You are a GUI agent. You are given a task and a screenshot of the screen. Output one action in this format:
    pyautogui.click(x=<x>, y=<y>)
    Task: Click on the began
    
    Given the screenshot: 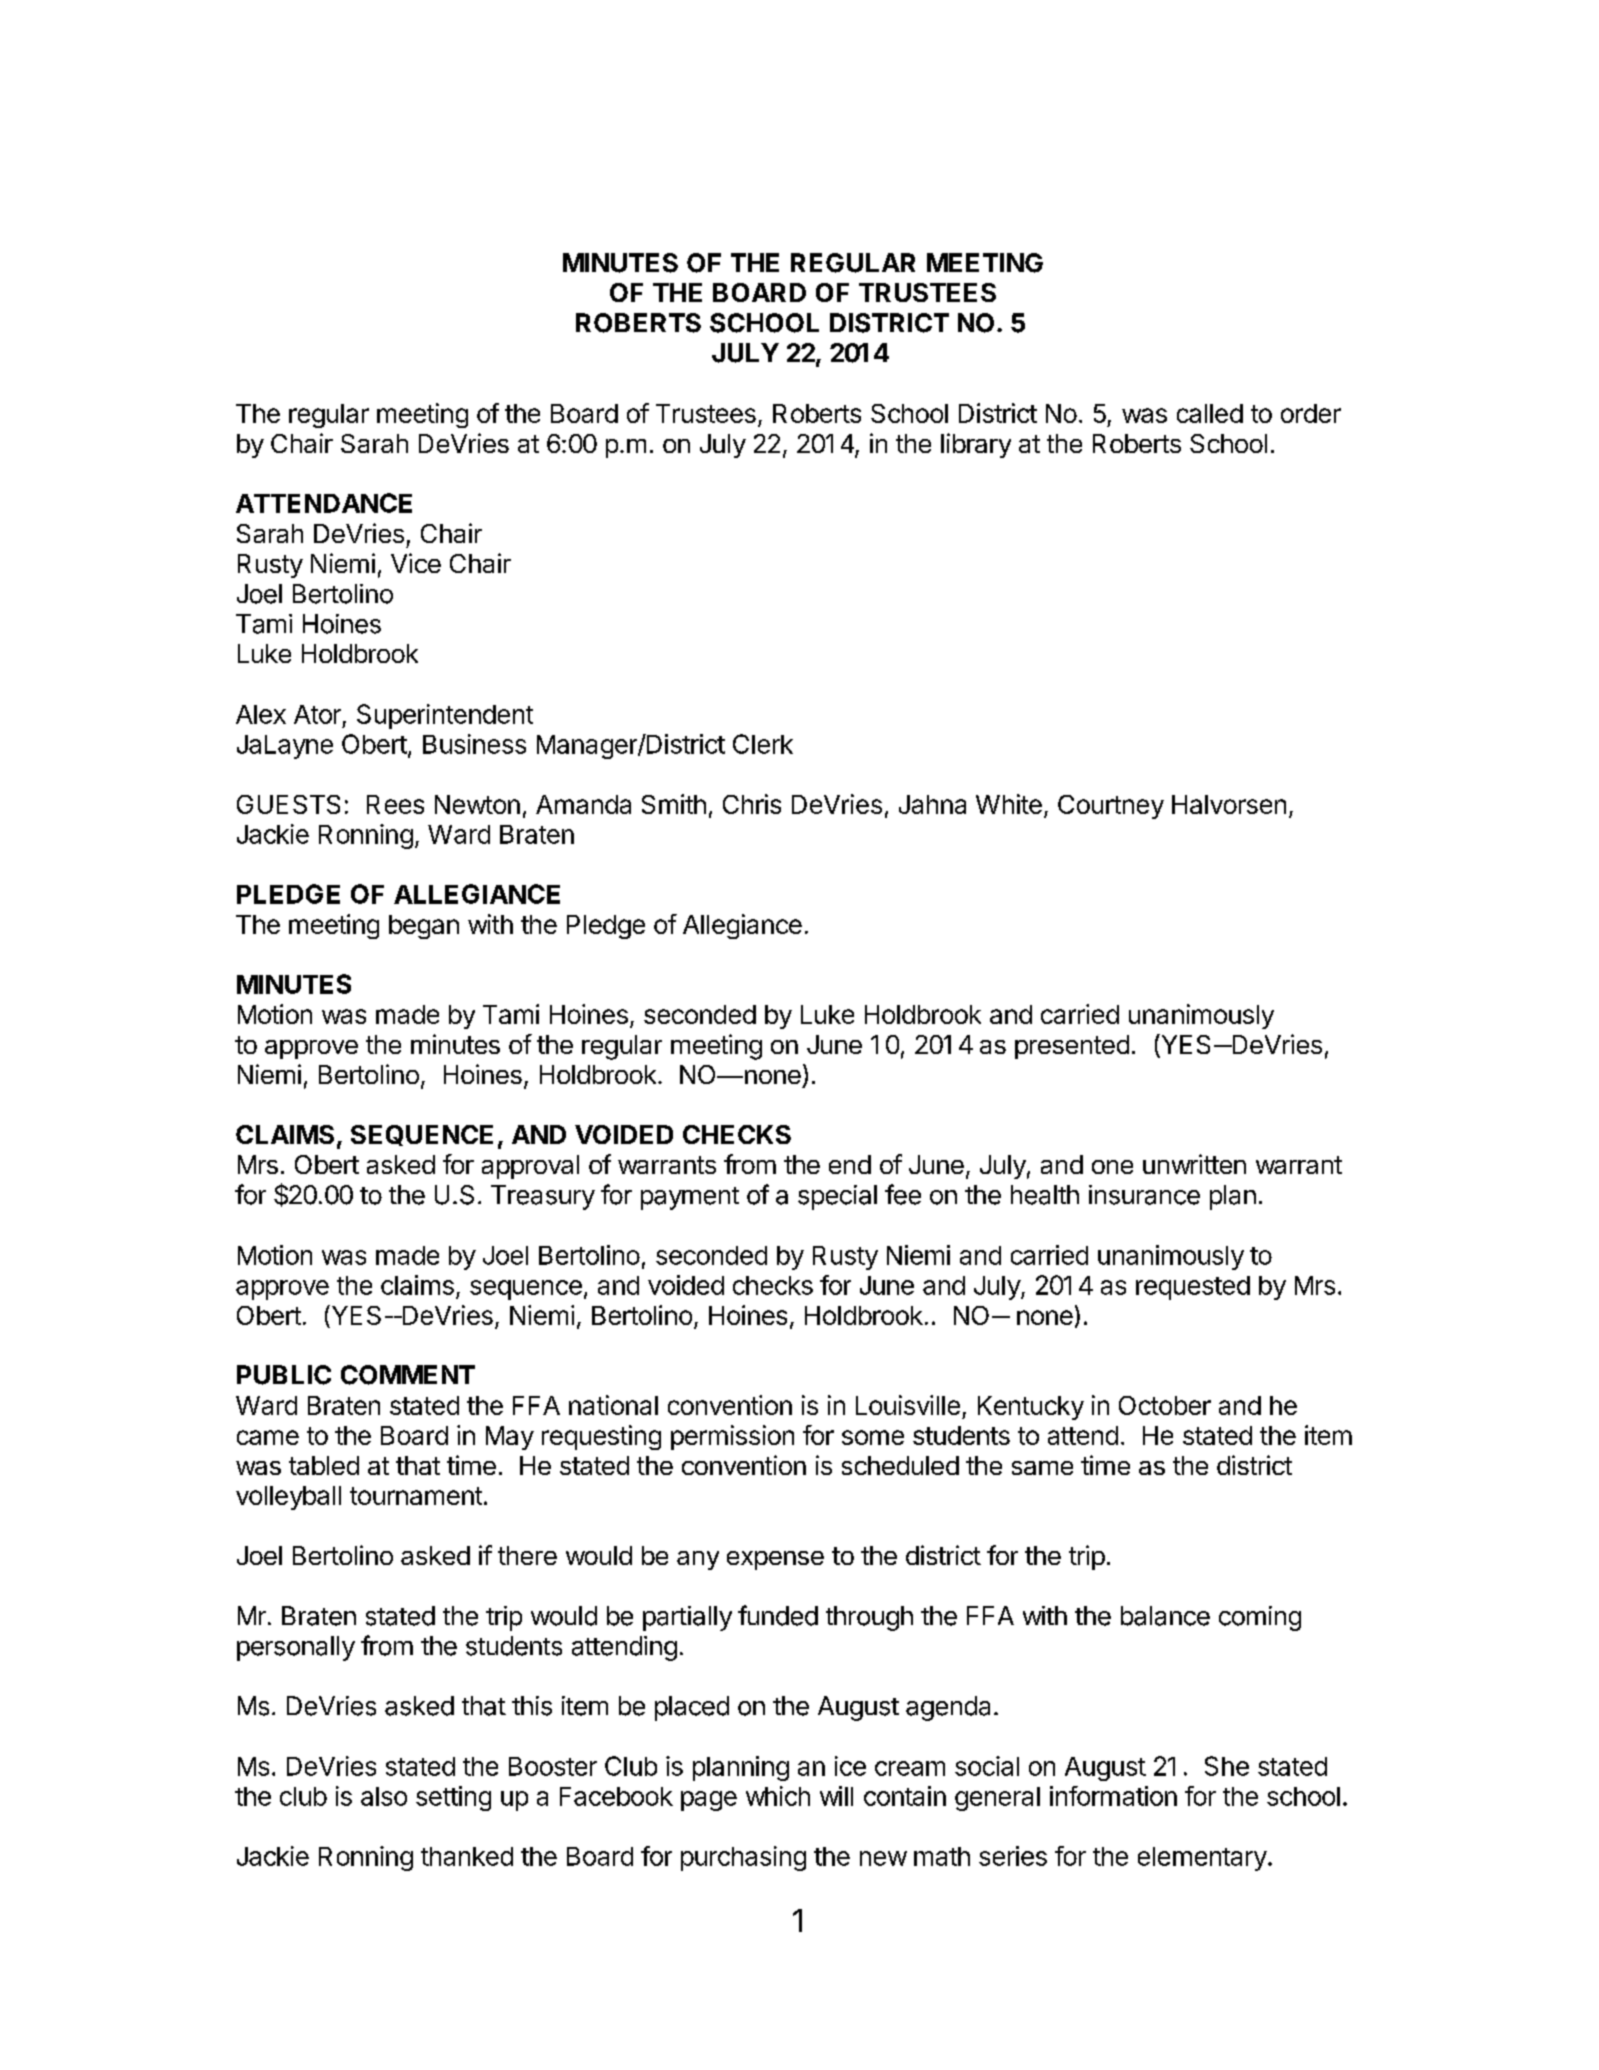 What is the action you would take?
    pyautogui.click(x=424, y=927)
